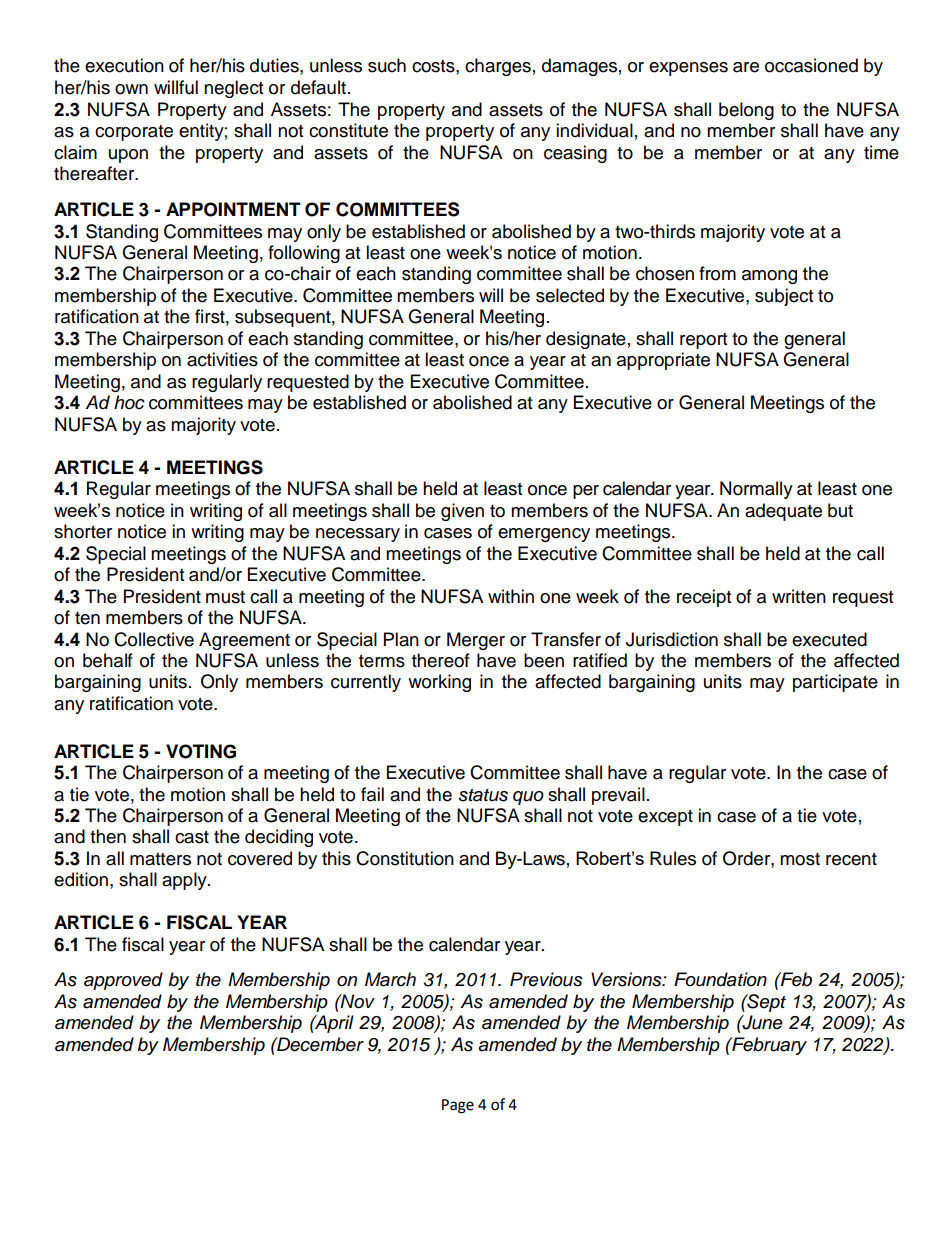 This document has width=952, height=1233. Describe the element at coordinates (483, 795) in the document. I see `status` at that location.
